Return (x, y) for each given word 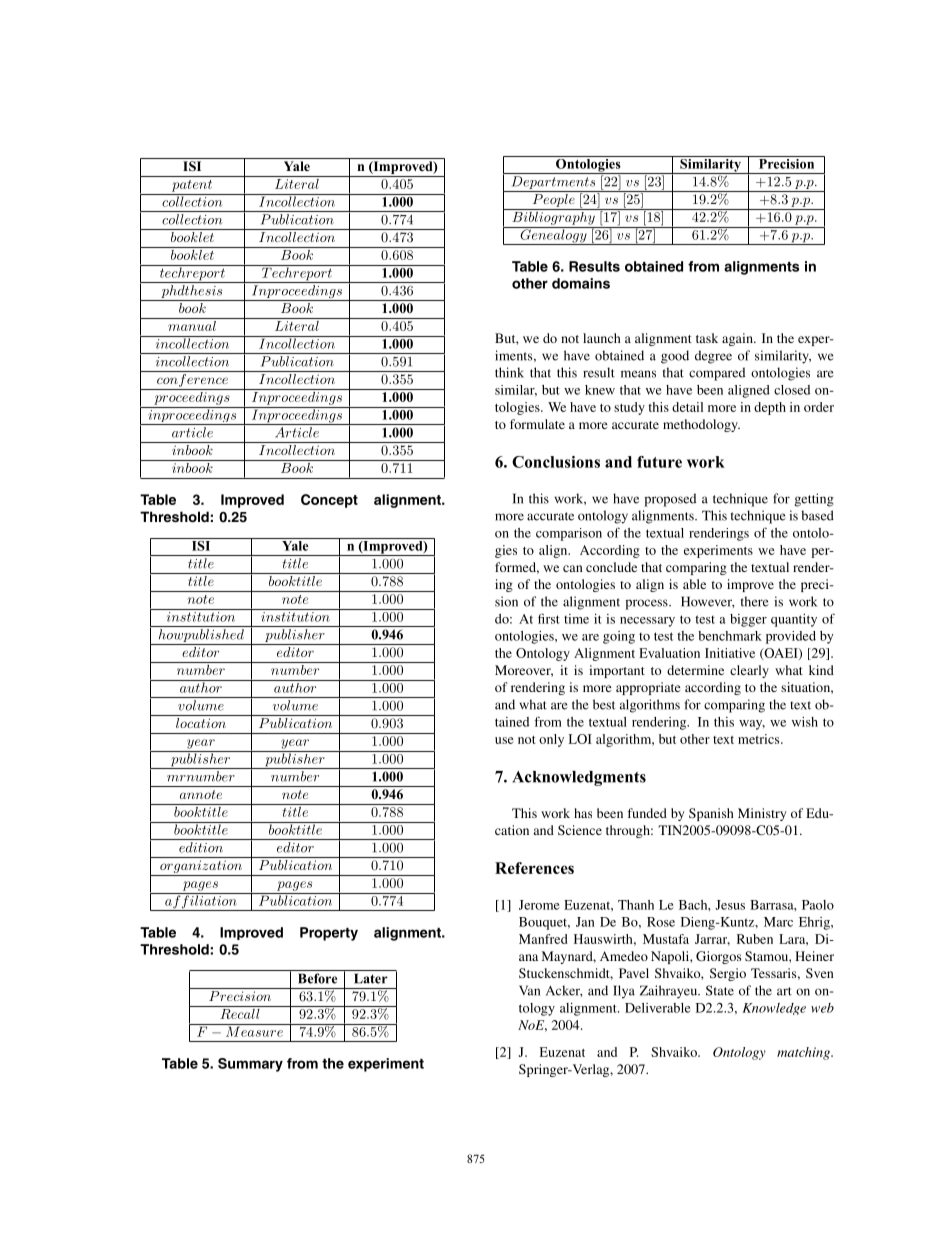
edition (201, 847)
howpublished (201, 637)
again (738, 339)
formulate (537, 424)
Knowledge (774, 1009)
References (534, 868)
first (549, 618)
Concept (329, 501)
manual (192, 324)
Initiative (730, 653)
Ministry (762, 814)
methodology (701, 425)
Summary (250, 1065)
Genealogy (553, 236)
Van (529, 990)
